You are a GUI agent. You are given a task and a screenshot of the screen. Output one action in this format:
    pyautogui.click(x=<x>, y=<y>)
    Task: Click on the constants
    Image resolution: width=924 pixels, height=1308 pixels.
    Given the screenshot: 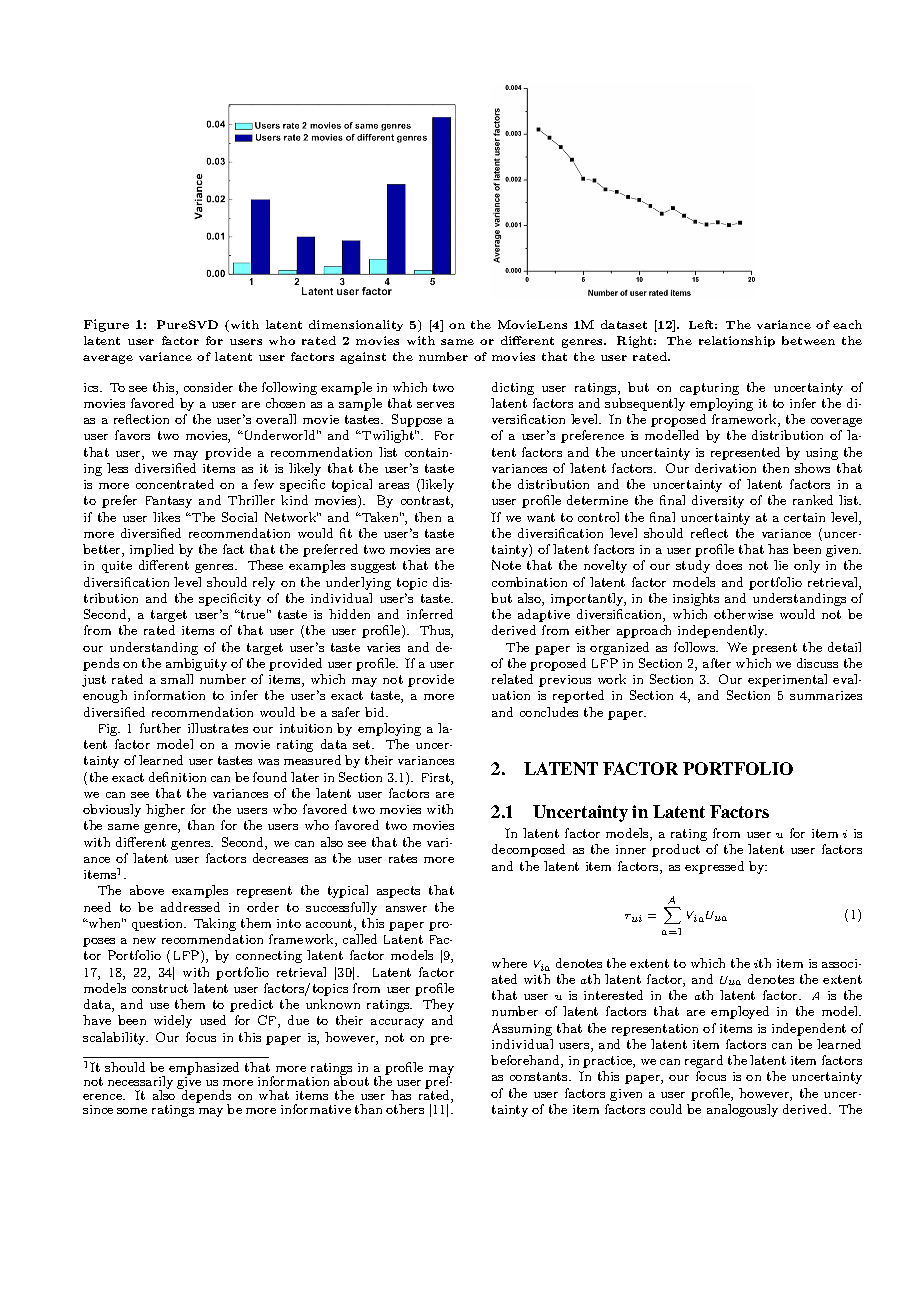 What is the action you would take?
    pyautogui.click(x=540, y=1076)
